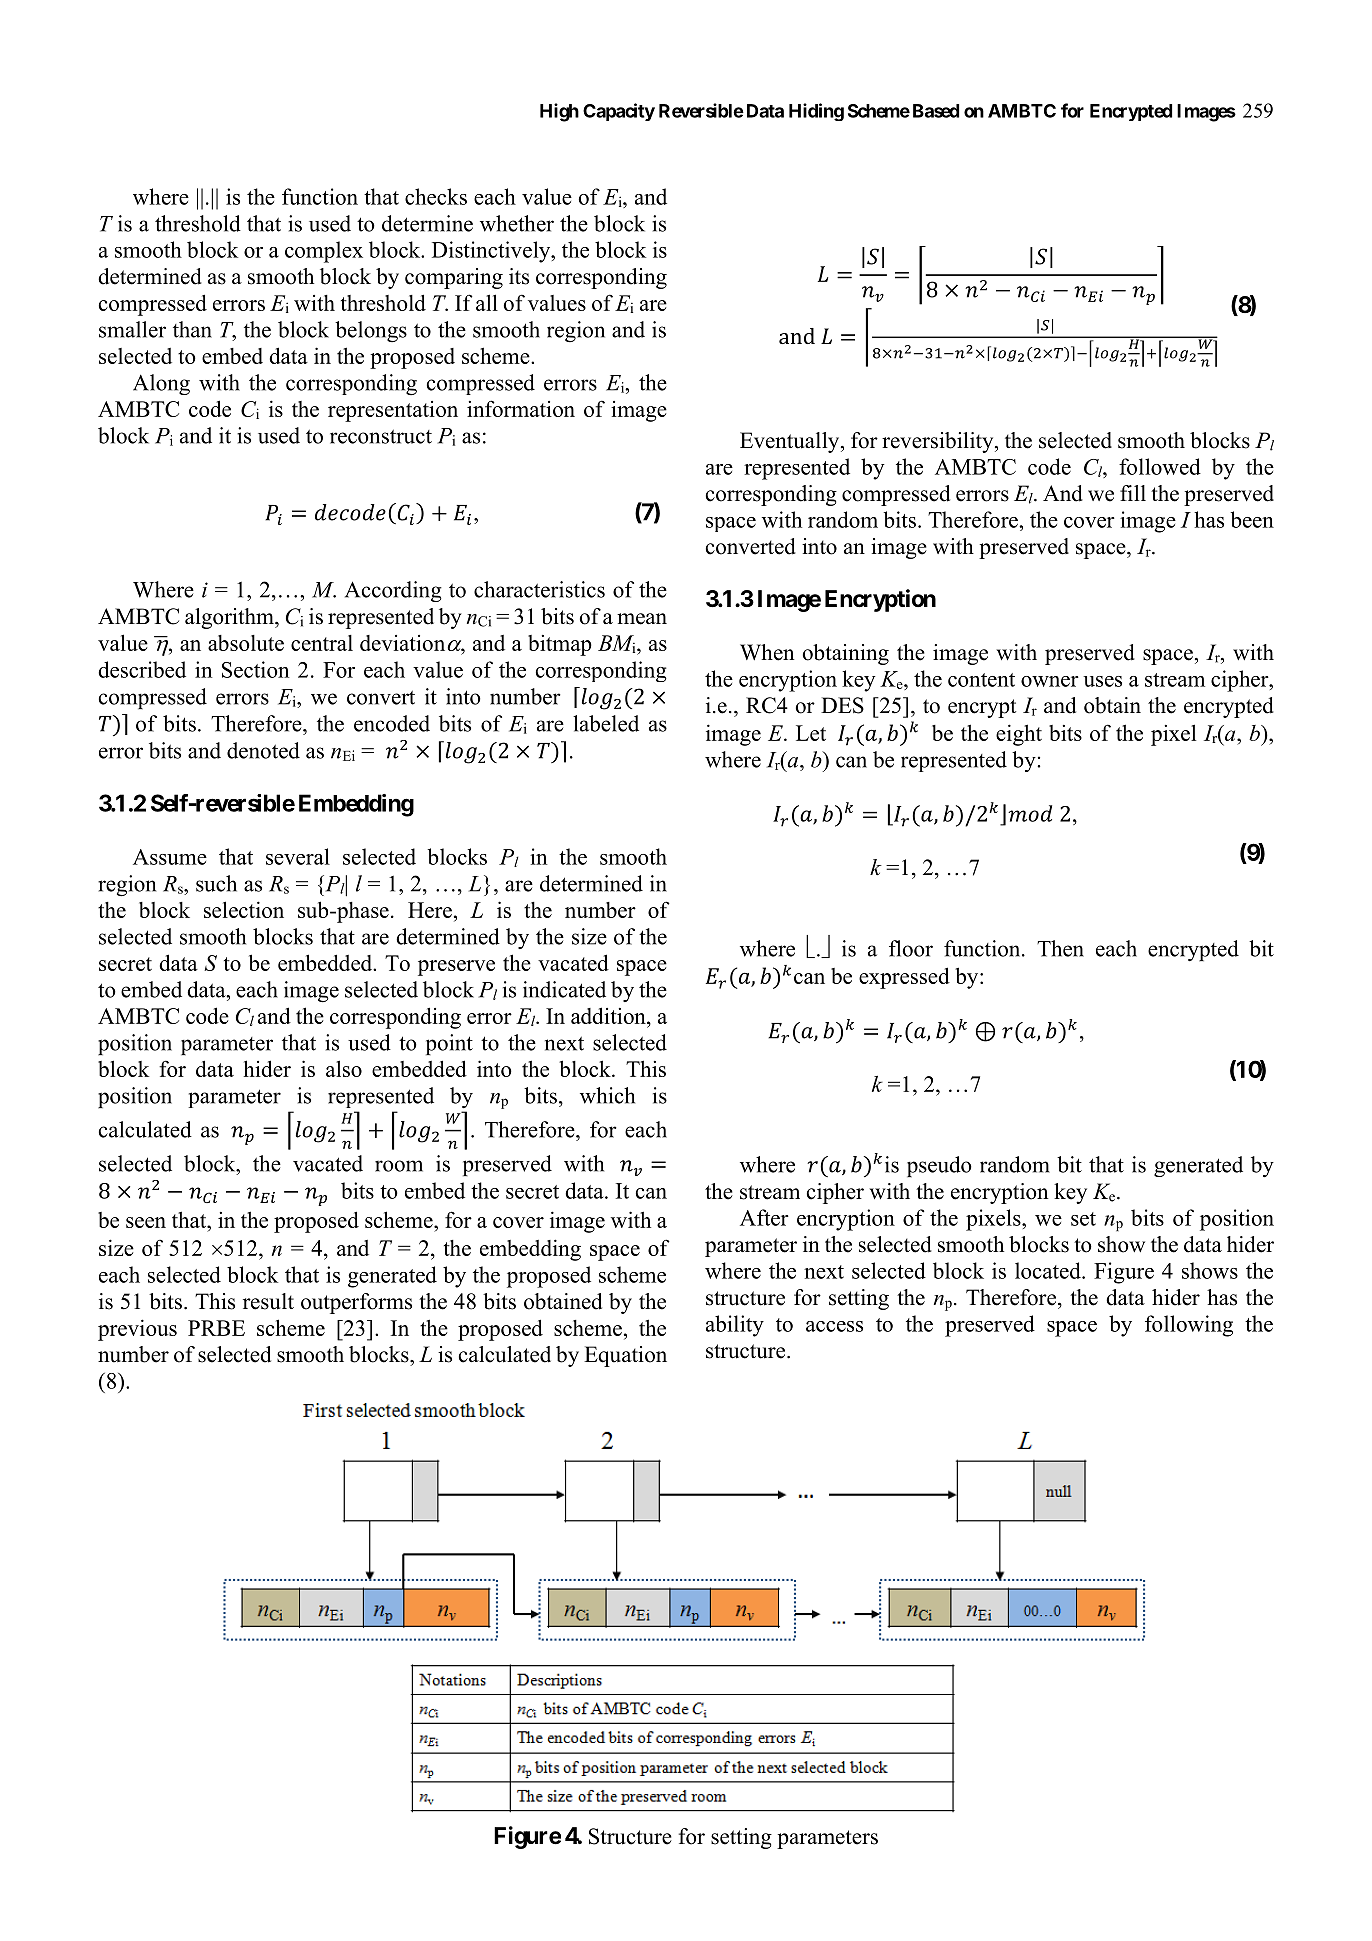 The width and height of the screenshot is (1372, 1941). Describe the element at coordinates (263, 750) in the screenshot. I see `denoted` at that location.
